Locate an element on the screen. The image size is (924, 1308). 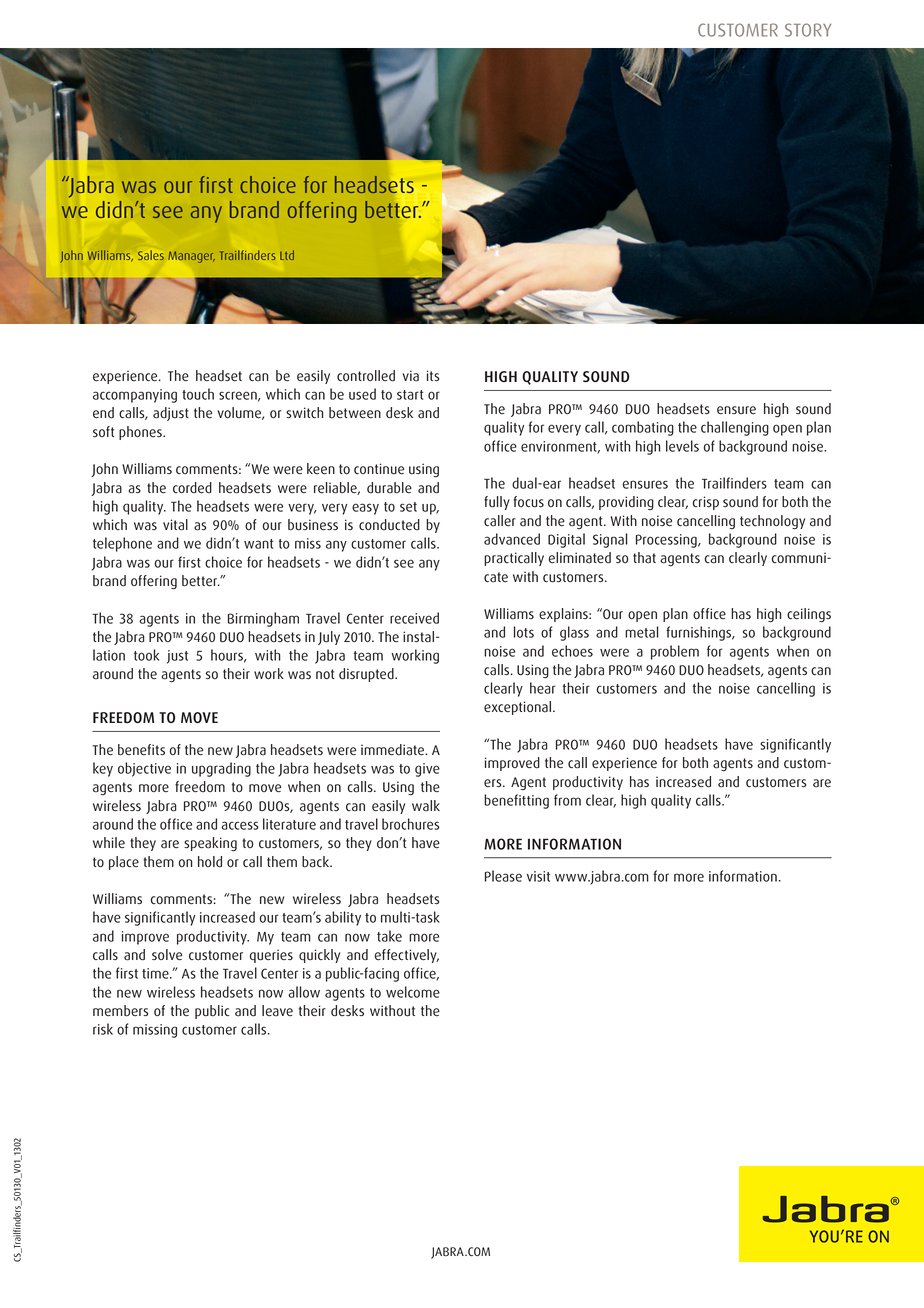
time is located at coordinates (156, 973).
